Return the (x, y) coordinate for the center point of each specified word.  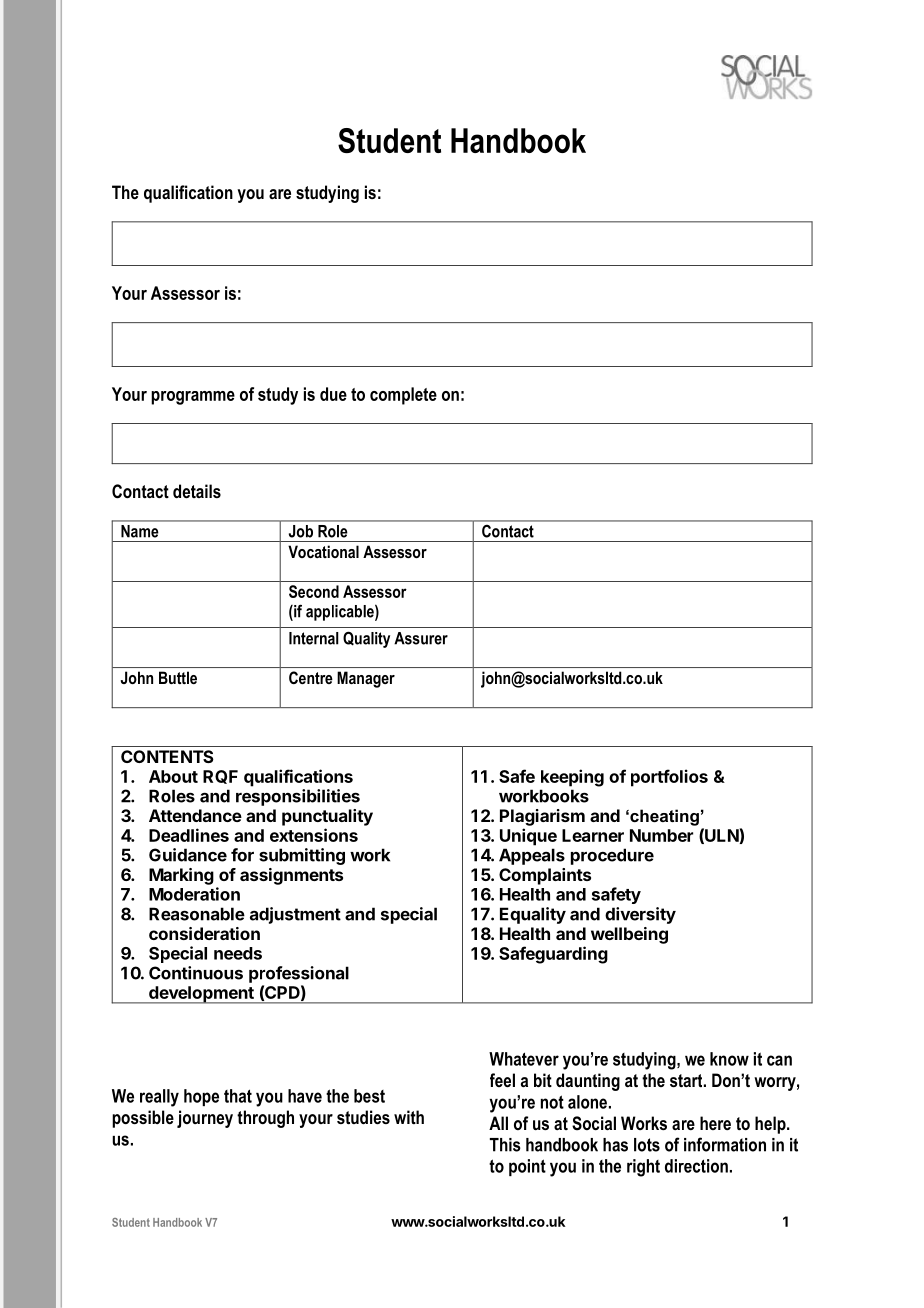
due (333, 394)
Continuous (196, 973)
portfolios (669, 778)
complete (403, 396)
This (505, 1145)
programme (193, 398)
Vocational (323, 551)
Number (661, 835)
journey (205, 1119)
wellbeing (629, 935)
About (173, 776)
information (725, 1144)
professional (299, 974)
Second (314, 591)
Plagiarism (542, 817)
